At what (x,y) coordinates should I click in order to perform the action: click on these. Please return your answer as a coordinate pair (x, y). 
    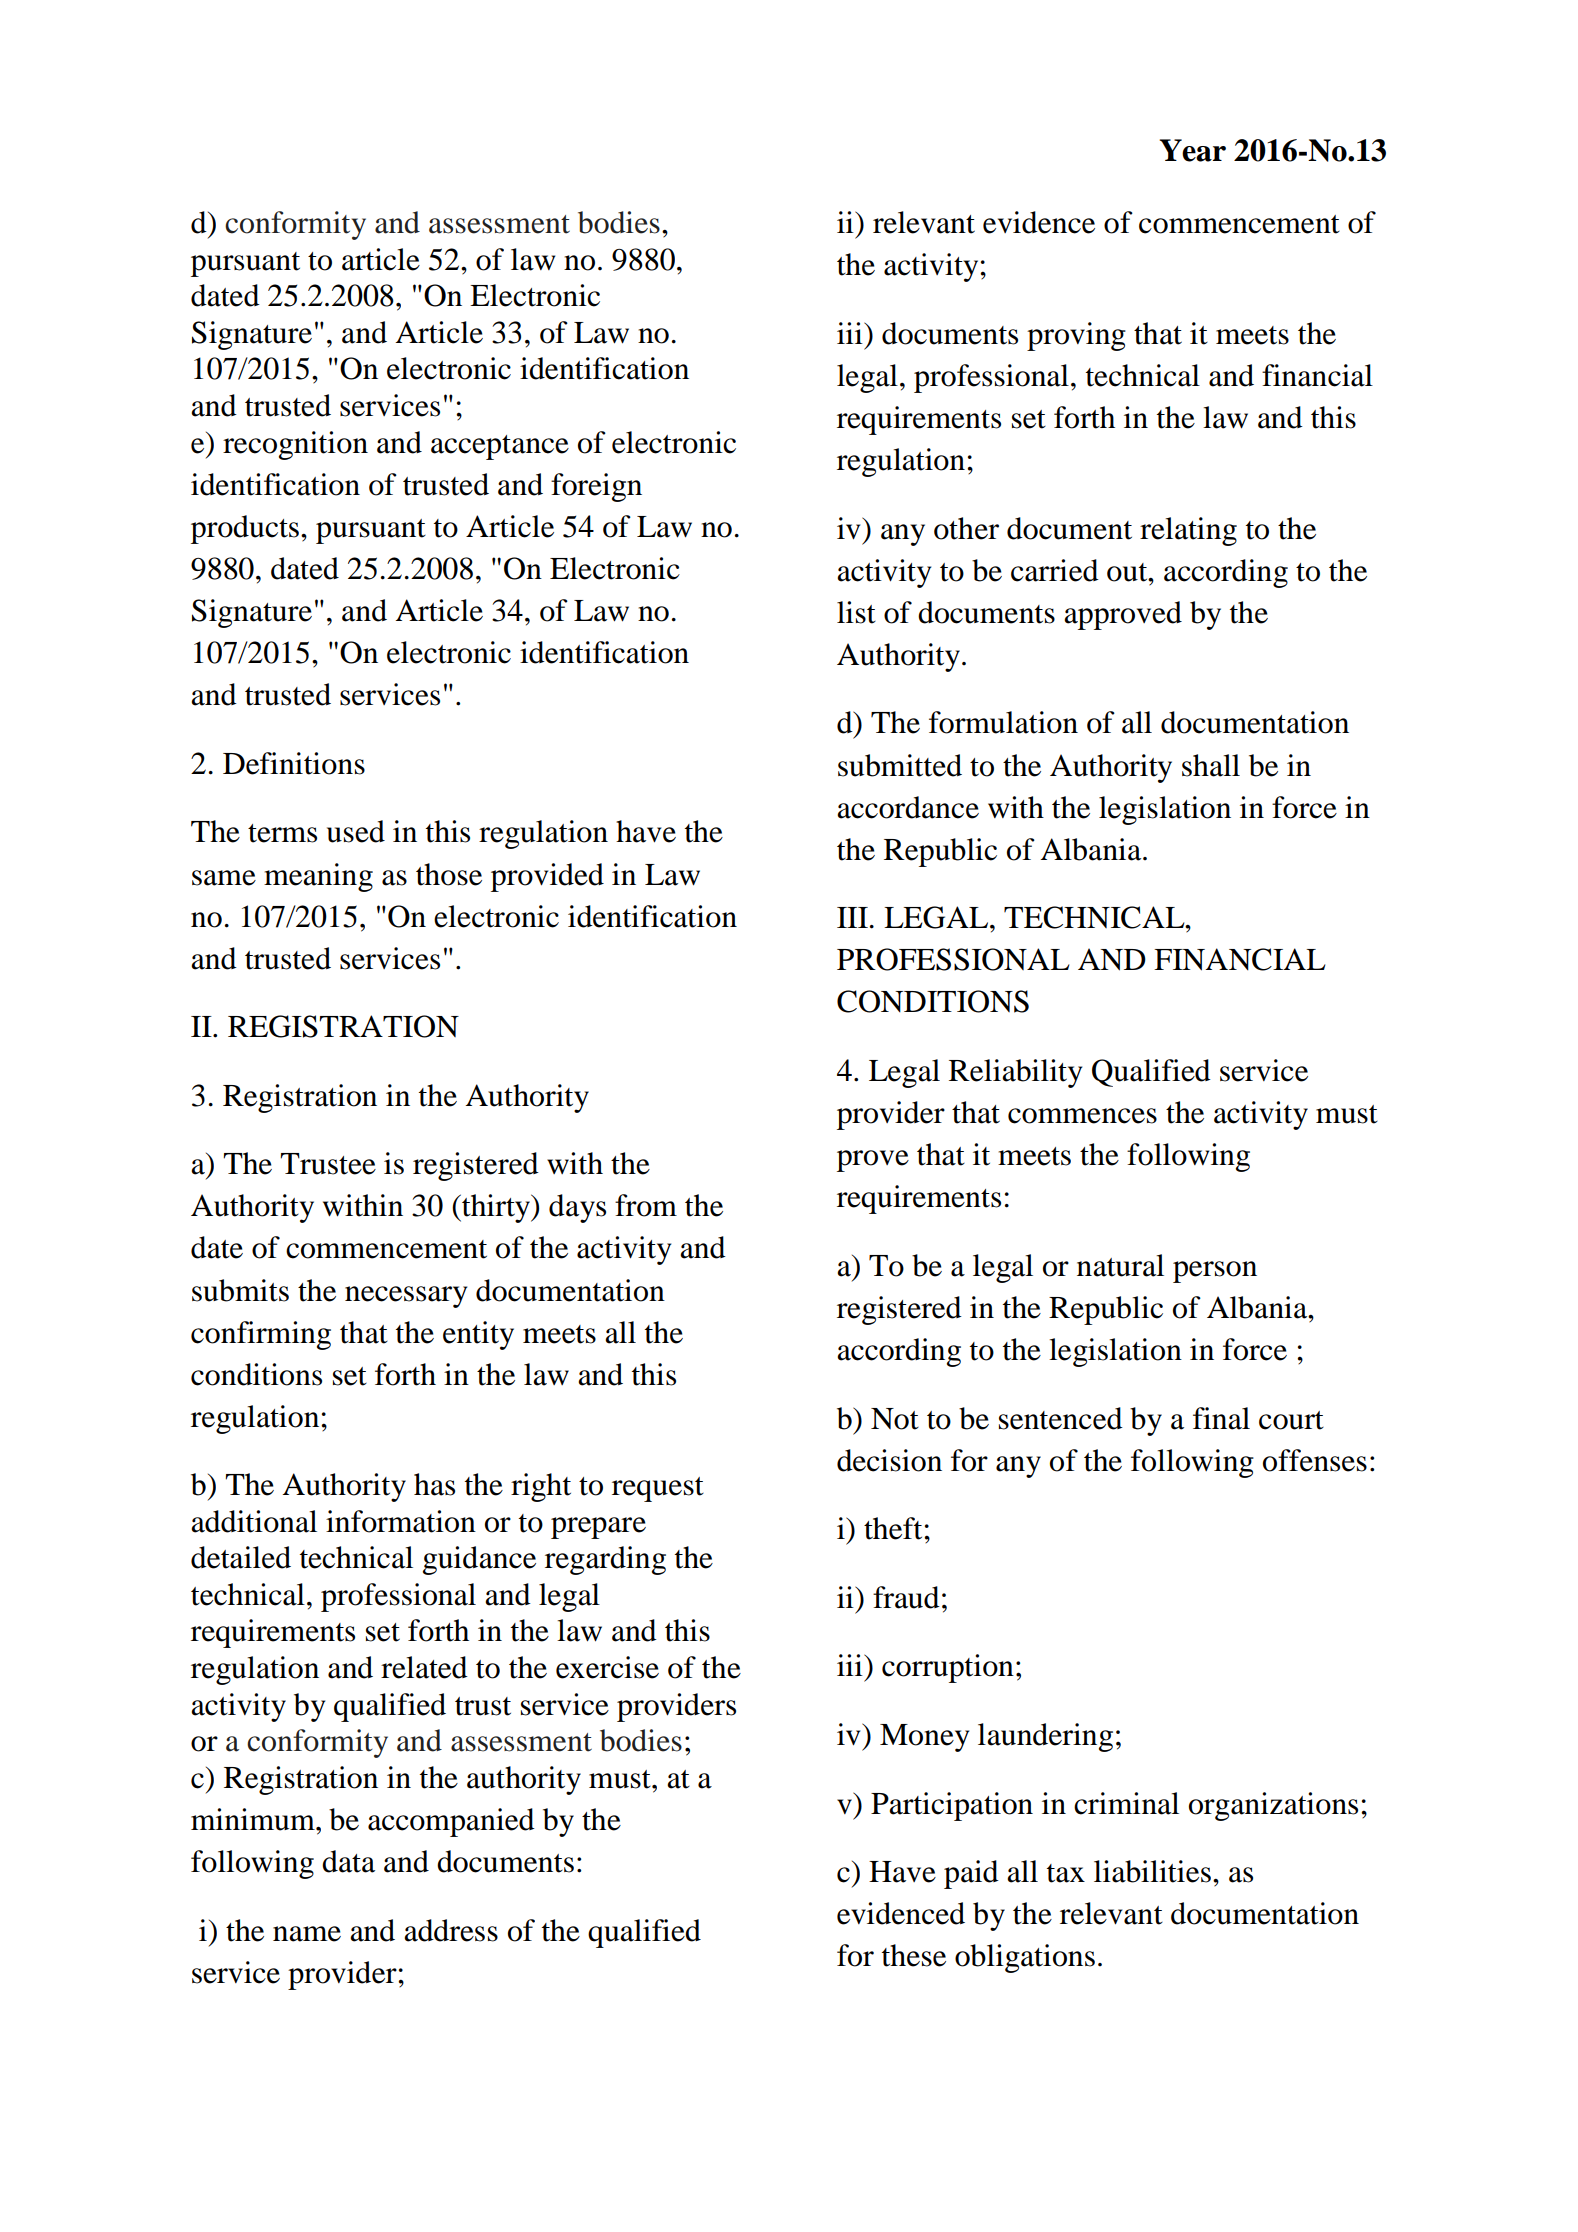
    Looking at the image, I should click on (914, 1955).
